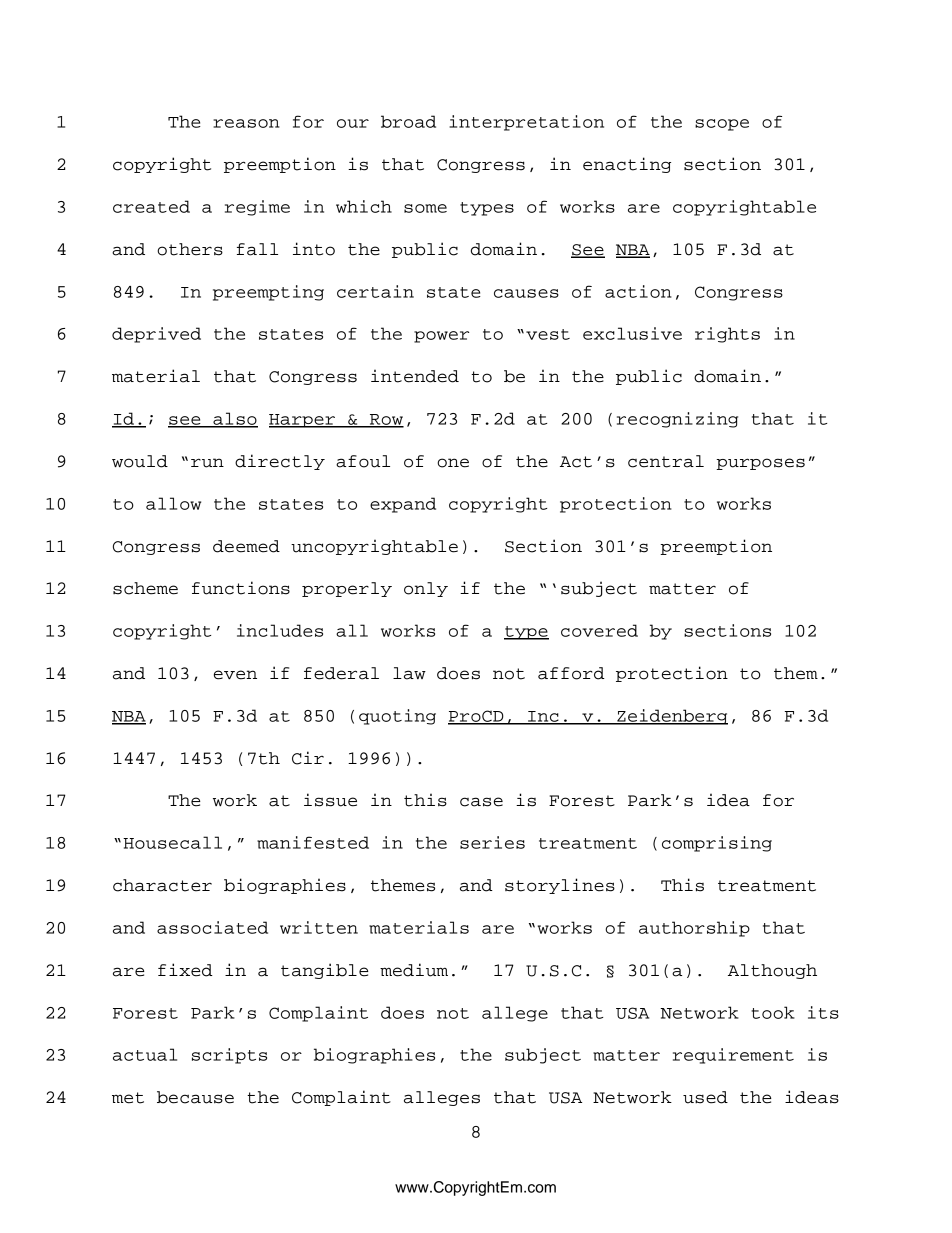 This screenshot has width=952, height=1233. What do you see at coordinates (156, 335) in the screenshot?
I see `deprived` at bounding box center [156, 335].
